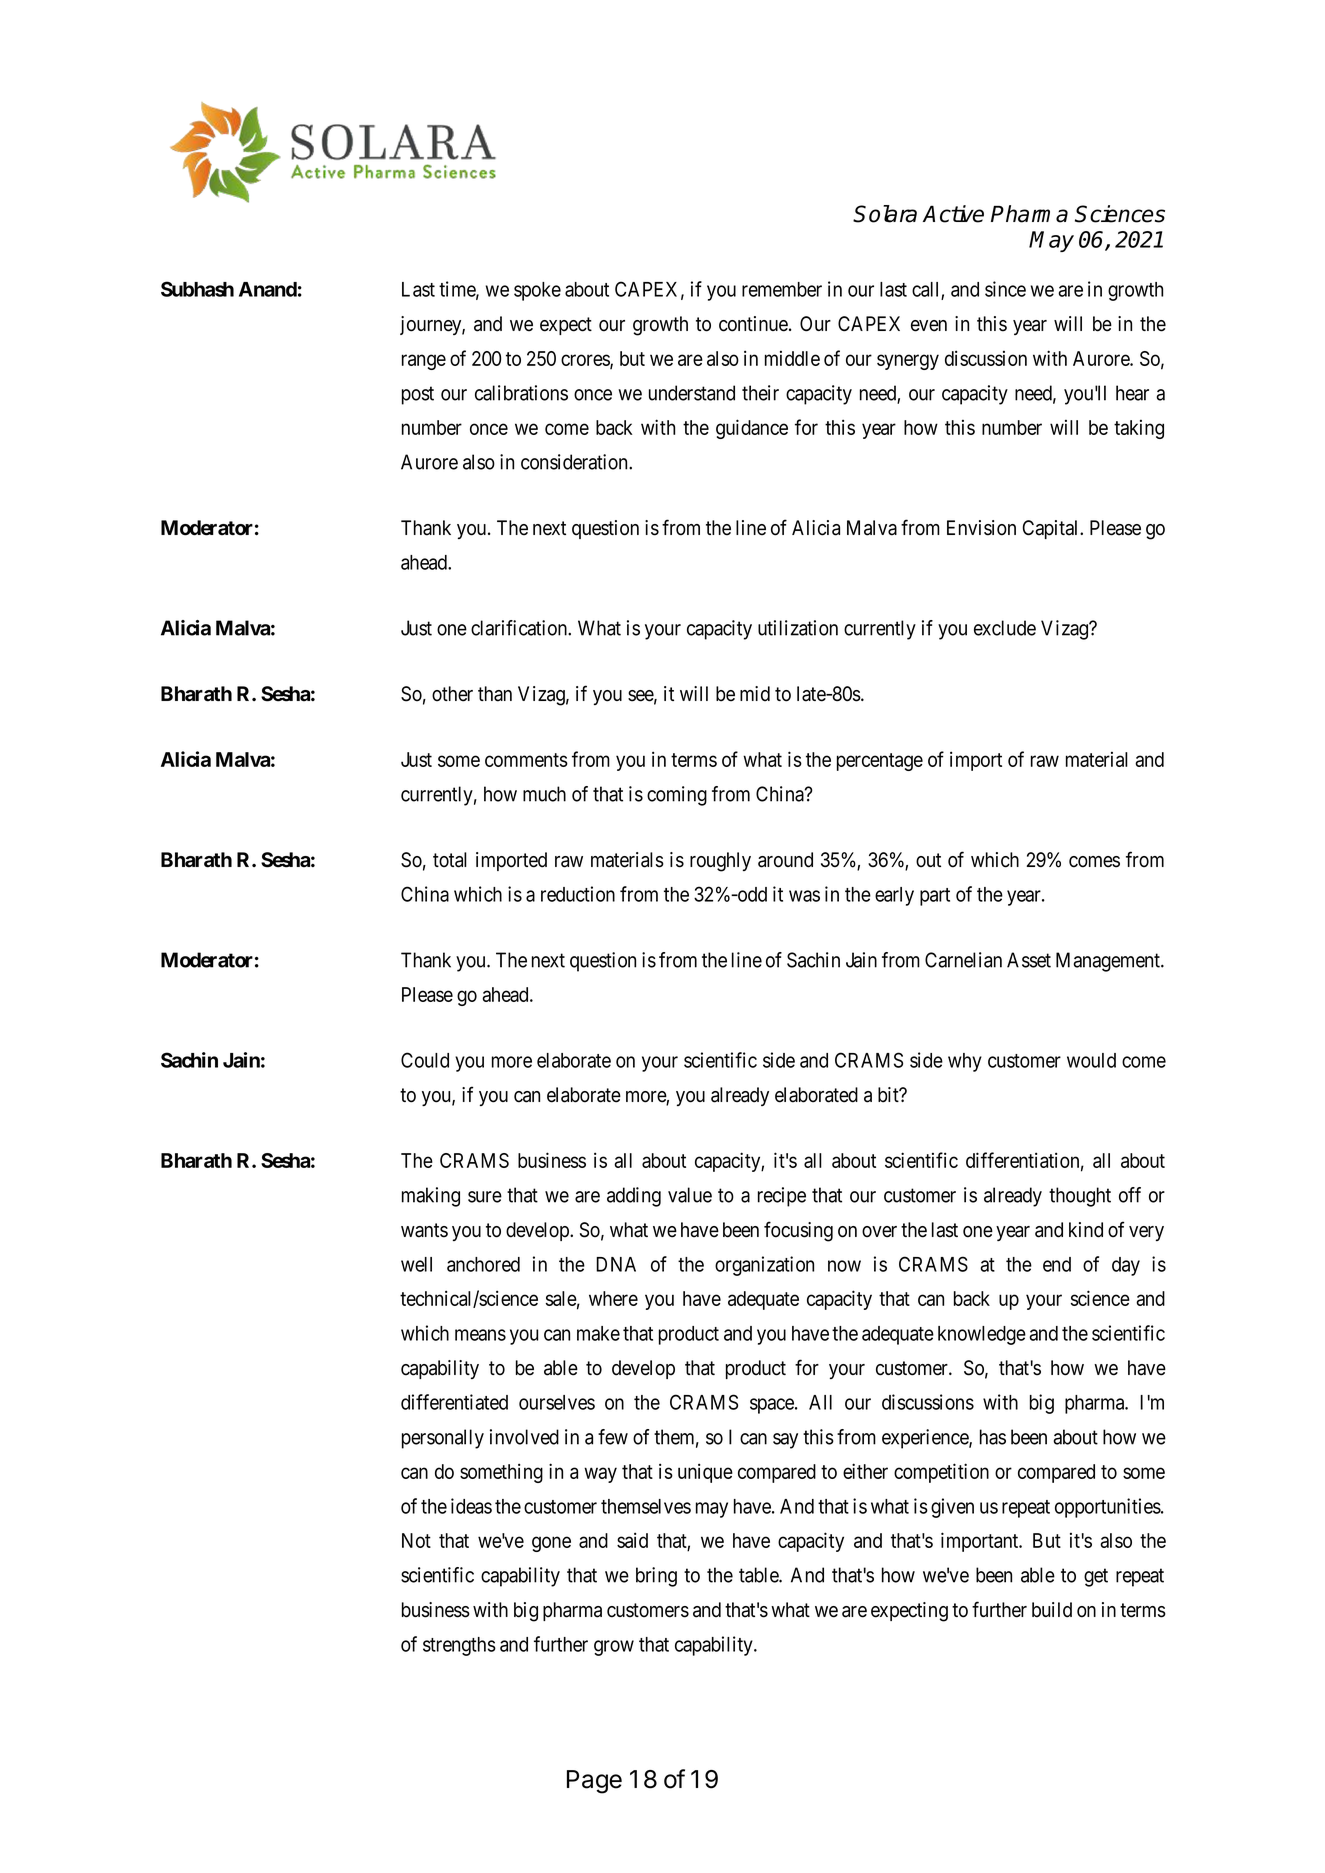  What do you see at coordinates (483, 1264) in the screenshot?
I see `anchored` at bounding box center [483, 1264].
